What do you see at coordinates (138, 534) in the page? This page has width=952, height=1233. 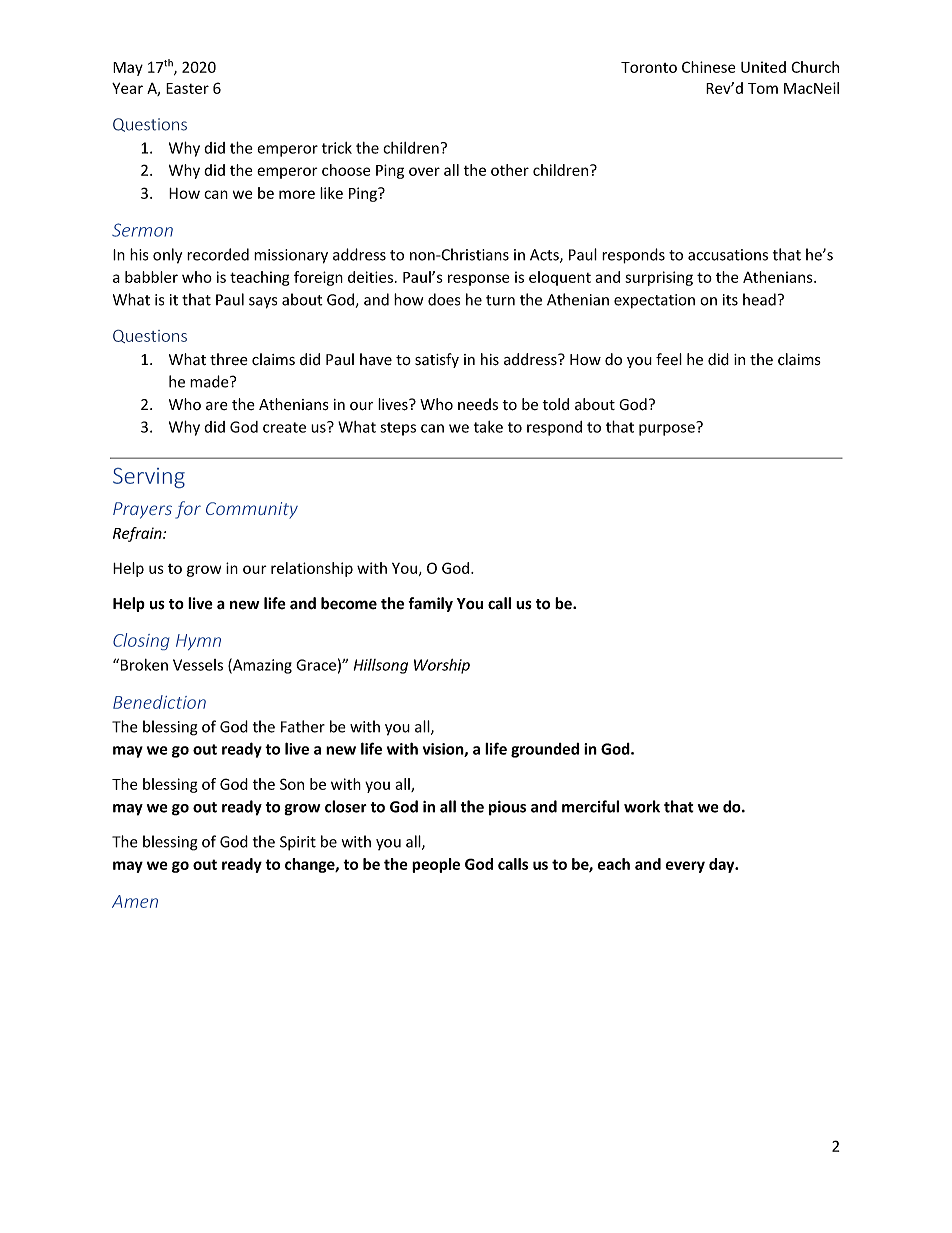 I see `Refrain` at bounding box center [138, 534].
